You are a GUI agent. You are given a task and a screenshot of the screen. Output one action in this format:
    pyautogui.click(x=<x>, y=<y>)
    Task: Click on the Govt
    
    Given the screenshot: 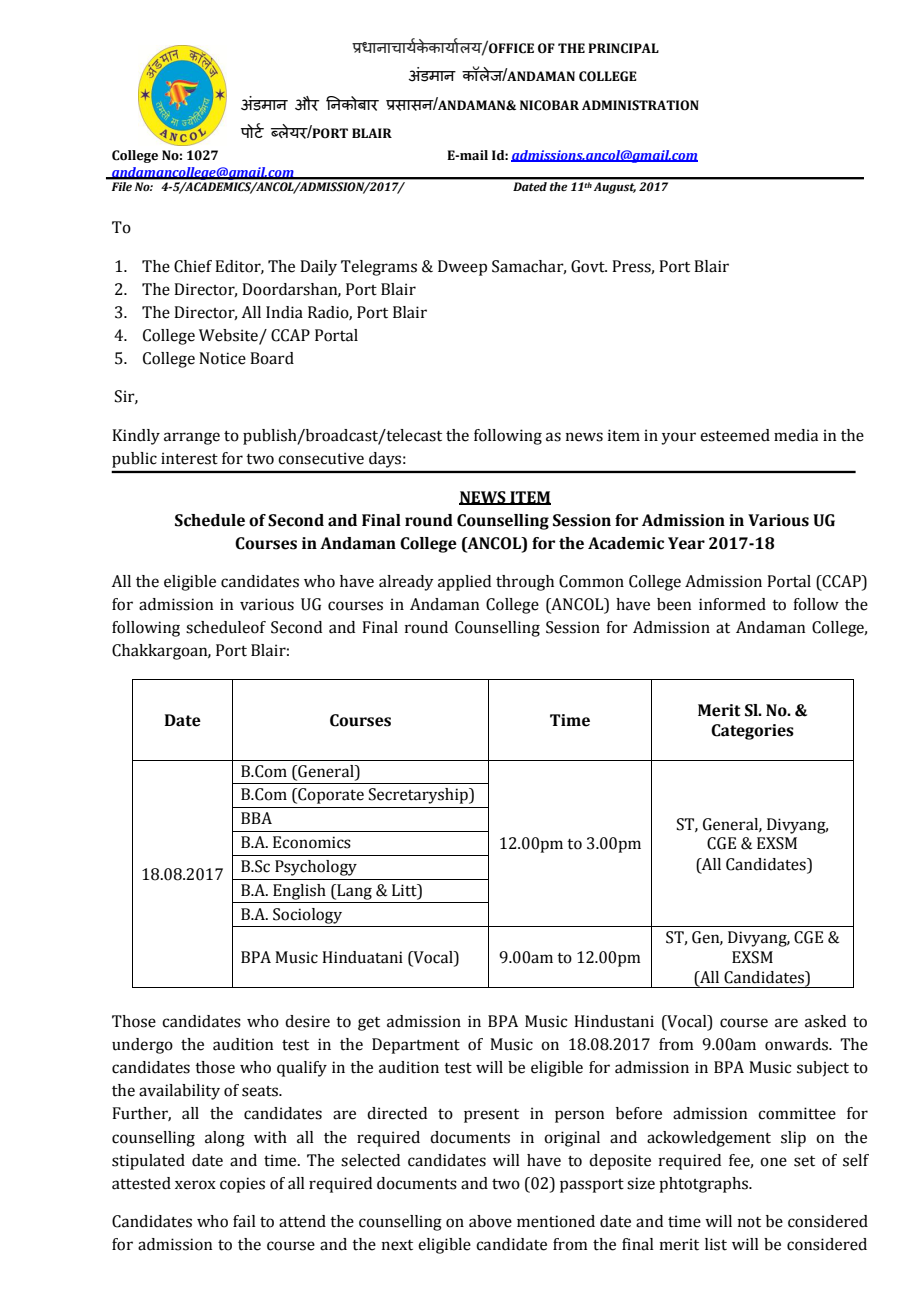 What is the action you would take?
    pyautogui.click(x=589, y=266)
